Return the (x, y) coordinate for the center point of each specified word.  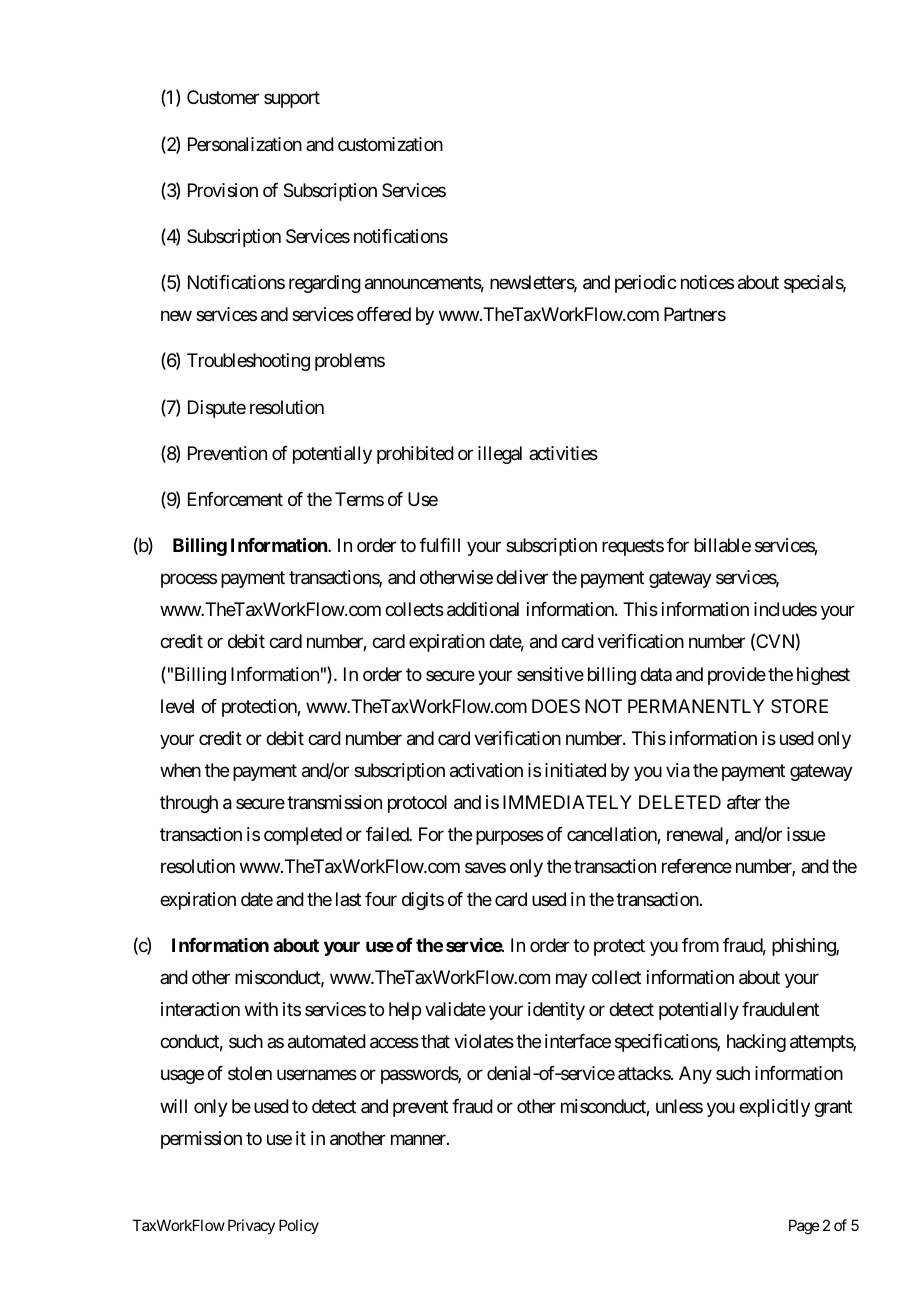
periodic (646, 284)
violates (484, 1041)
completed (303, 836)
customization (390, 144)
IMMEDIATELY (567, 802)
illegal (500, 455)
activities (563, 453)
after (744, 802)
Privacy (251, 1226)
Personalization (245, 144)
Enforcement (235, 499)
